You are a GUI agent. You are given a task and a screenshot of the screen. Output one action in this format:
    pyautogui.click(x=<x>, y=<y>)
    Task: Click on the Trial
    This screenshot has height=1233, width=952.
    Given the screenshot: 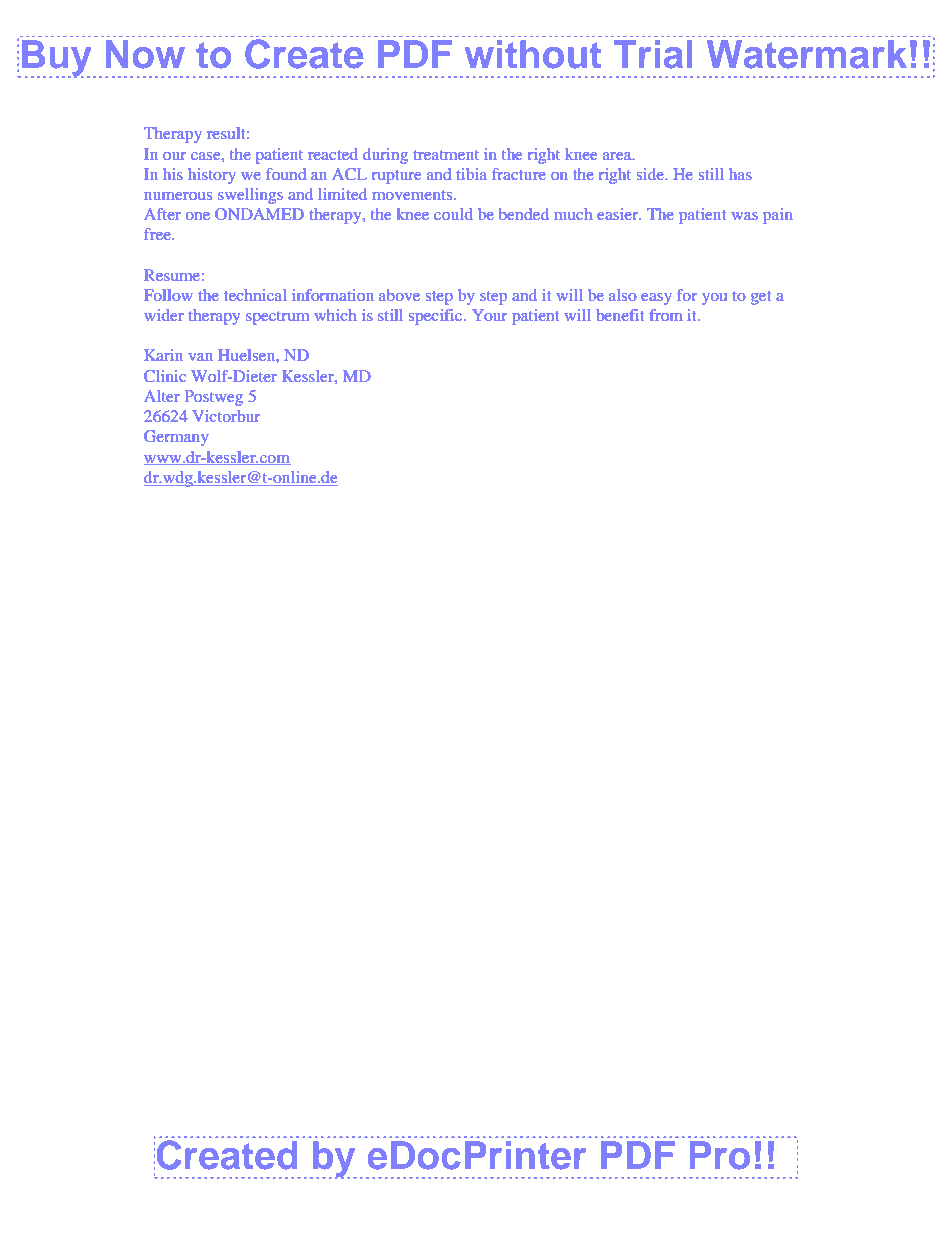 What is the action you would take?
    pyautogui.click(x=653, y=54)
